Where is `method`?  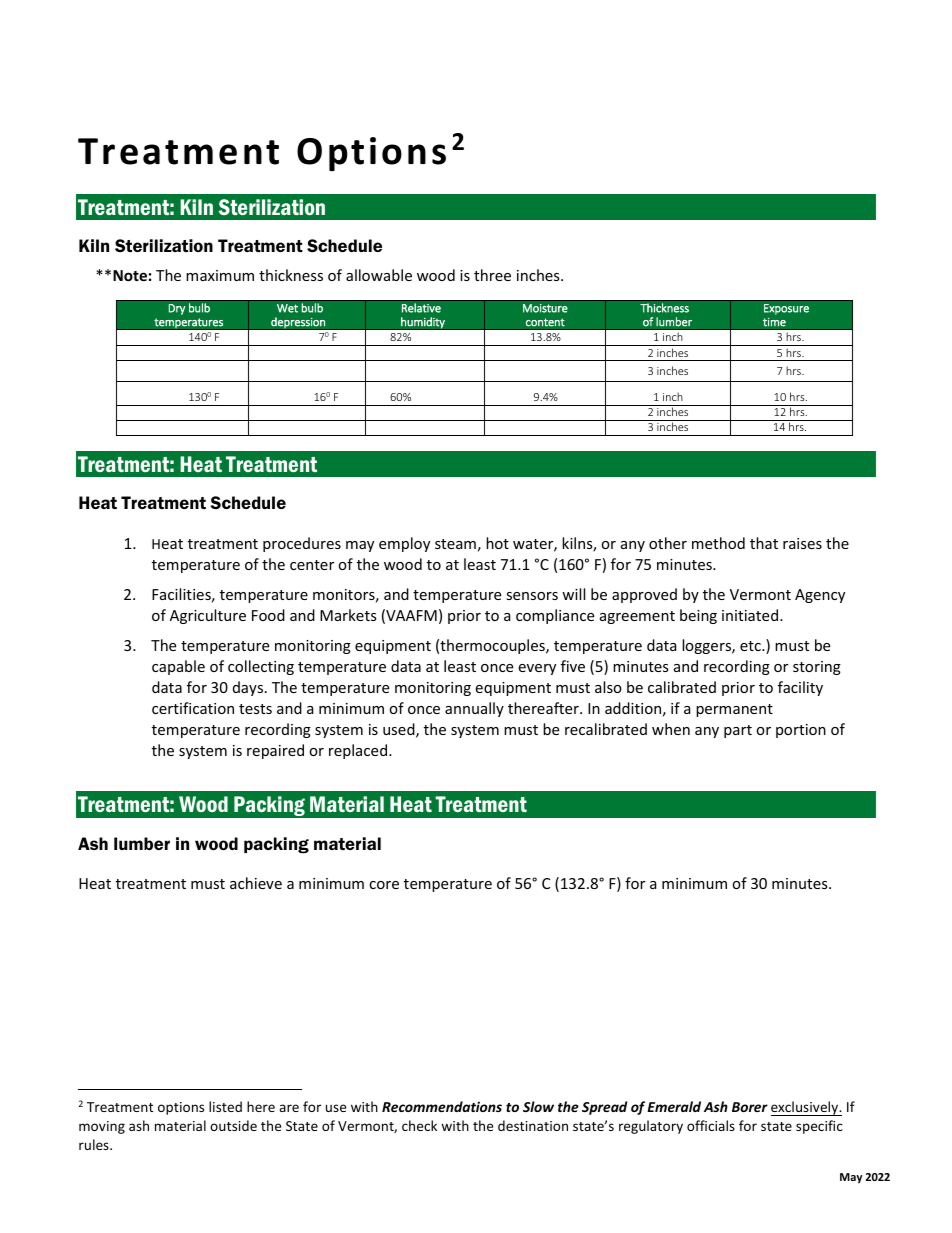
method is located at coordinates (718, 543).
